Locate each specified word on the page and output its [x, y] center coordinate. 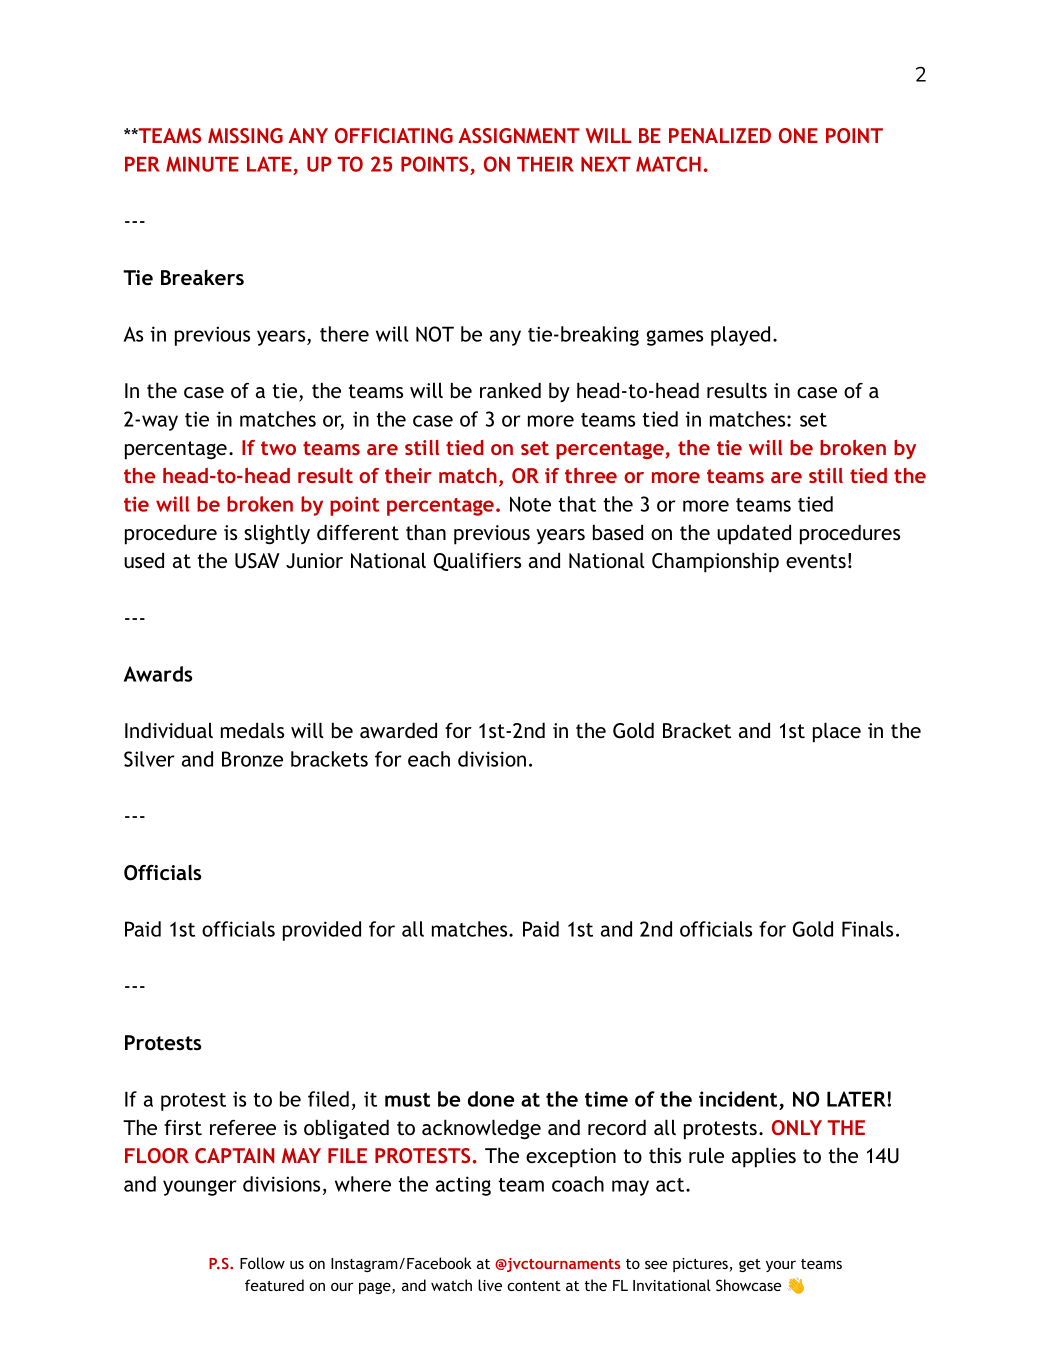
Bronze [252, 759]
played [740, 336]
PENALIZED [720, 135]
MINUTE [202, 164]
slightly [277, 534]
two [278, 448]
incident [738, 1099]
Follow [262, 1263]
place [837, 732]
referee [243, 1127]
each [429, 759]
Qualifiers [477, 561]
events [816, 561]
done [491, 1099]
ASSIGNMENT [519, 135]
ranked [510, 390]
